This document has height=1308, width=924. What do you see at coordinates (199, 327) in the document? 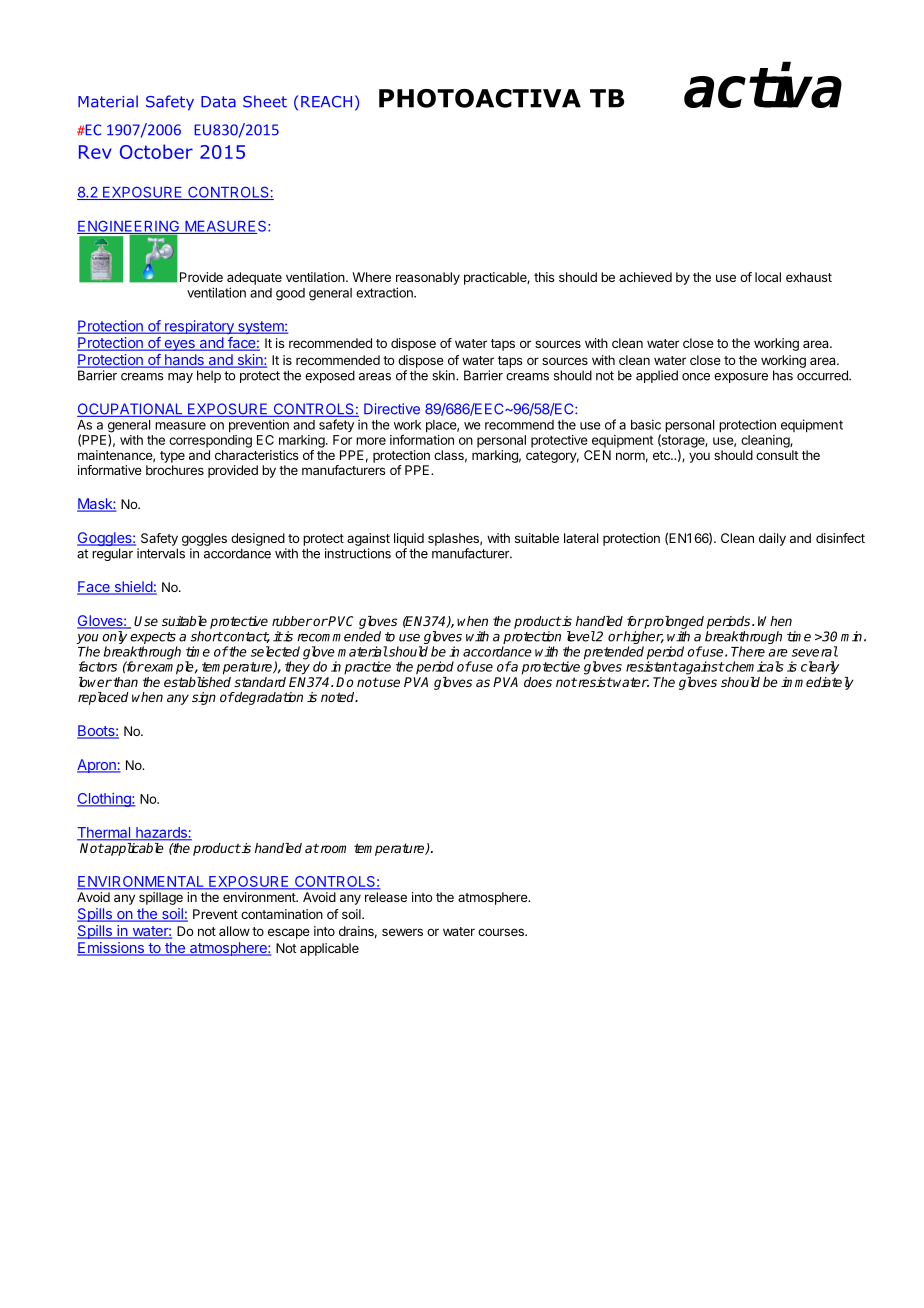
I see `respiratory` at bounding box center [199, 327].
